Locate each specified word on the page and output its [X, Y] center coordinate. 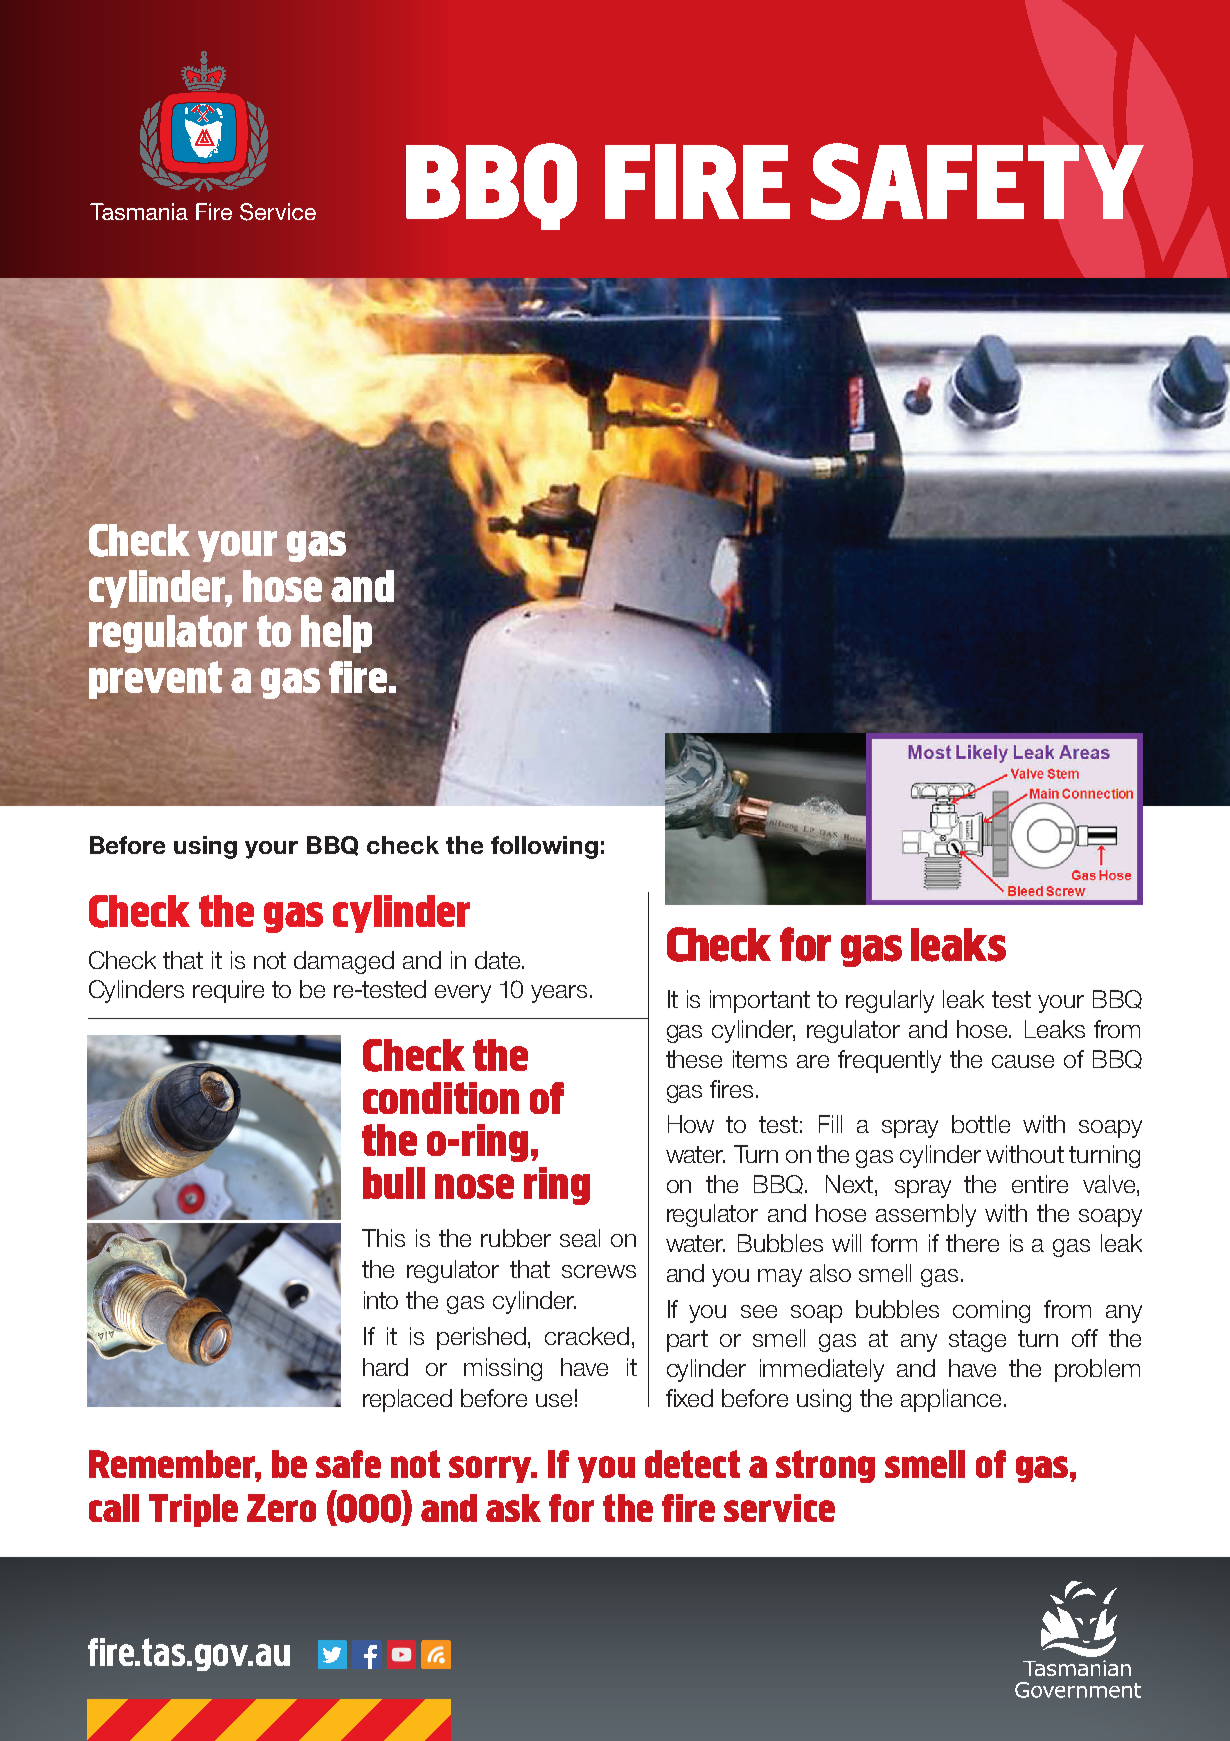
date [497, 960]
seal [580, 1238]
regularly [890, 1001]
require [228, 991]
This [383, 1238]
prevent [155, 680]
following [544, 847]
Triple [193, 1510]
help [336, 634]
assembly [926, 1215]
